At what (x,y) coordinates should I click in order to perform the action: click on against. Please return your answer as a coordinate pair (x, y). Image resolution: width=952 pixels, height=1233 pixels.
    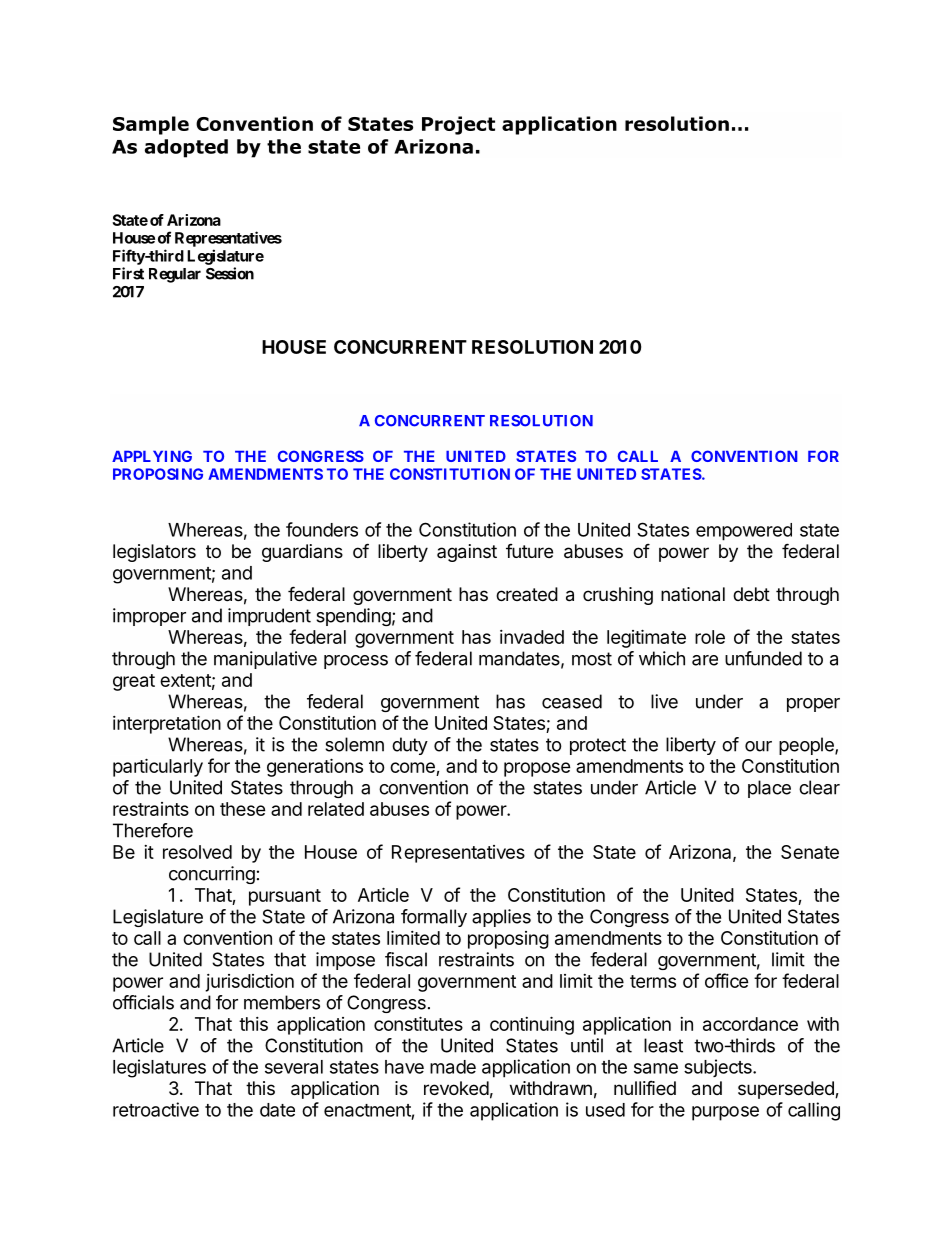
    Looking at the image, I should click on (467, 553).
